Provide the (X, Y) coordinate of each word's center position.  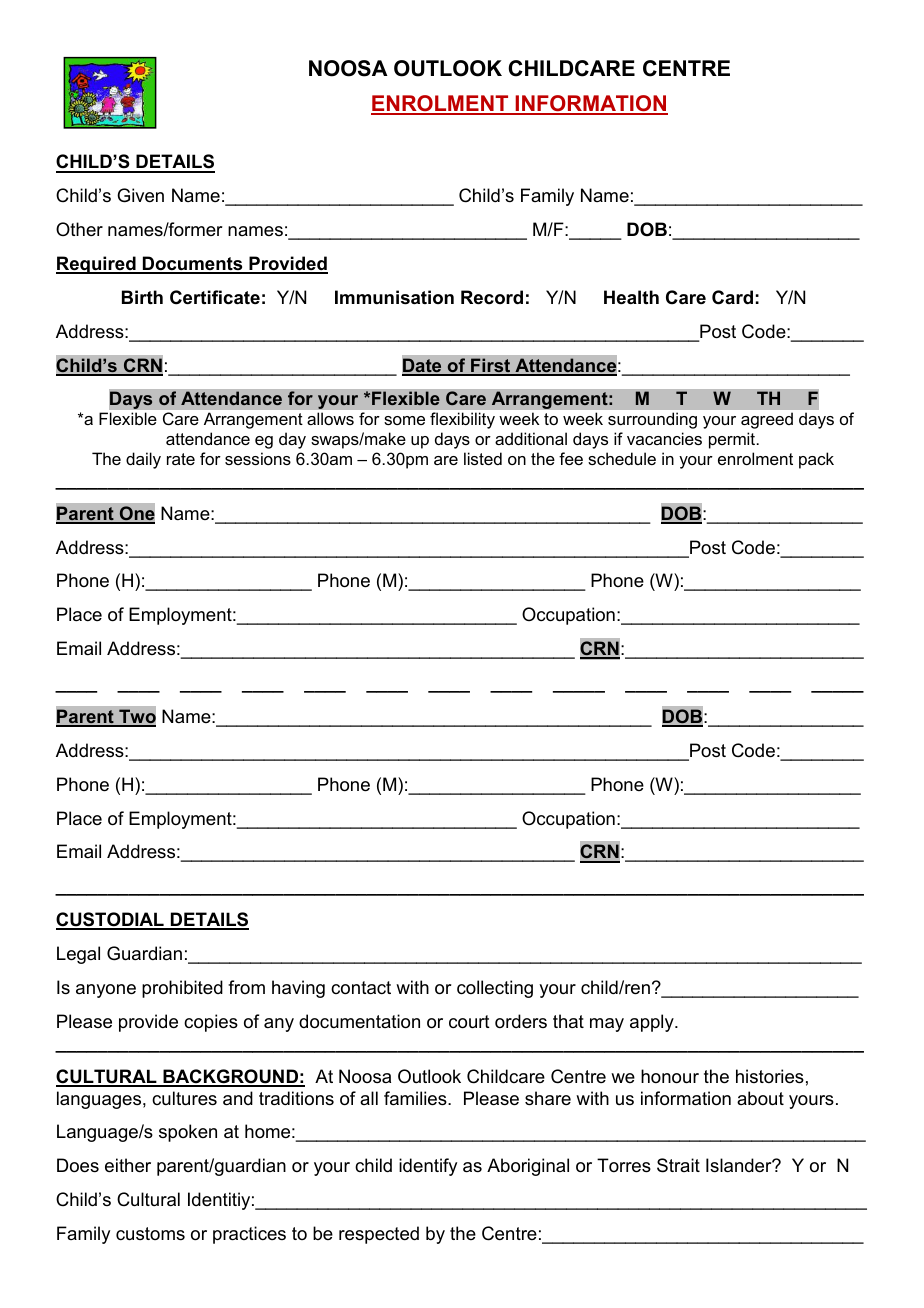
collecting (495, 989)
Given (140, 195)
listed (483, 458)
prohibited (182, 989)
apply (653, 1023)
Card (732, 297)
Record (492, 297)
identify (428, 1167)
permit (733, 440)
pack (816, 460)
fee (571, 458)
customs (150, 1234)
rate (181, 459)
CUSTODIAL (111, 920)
